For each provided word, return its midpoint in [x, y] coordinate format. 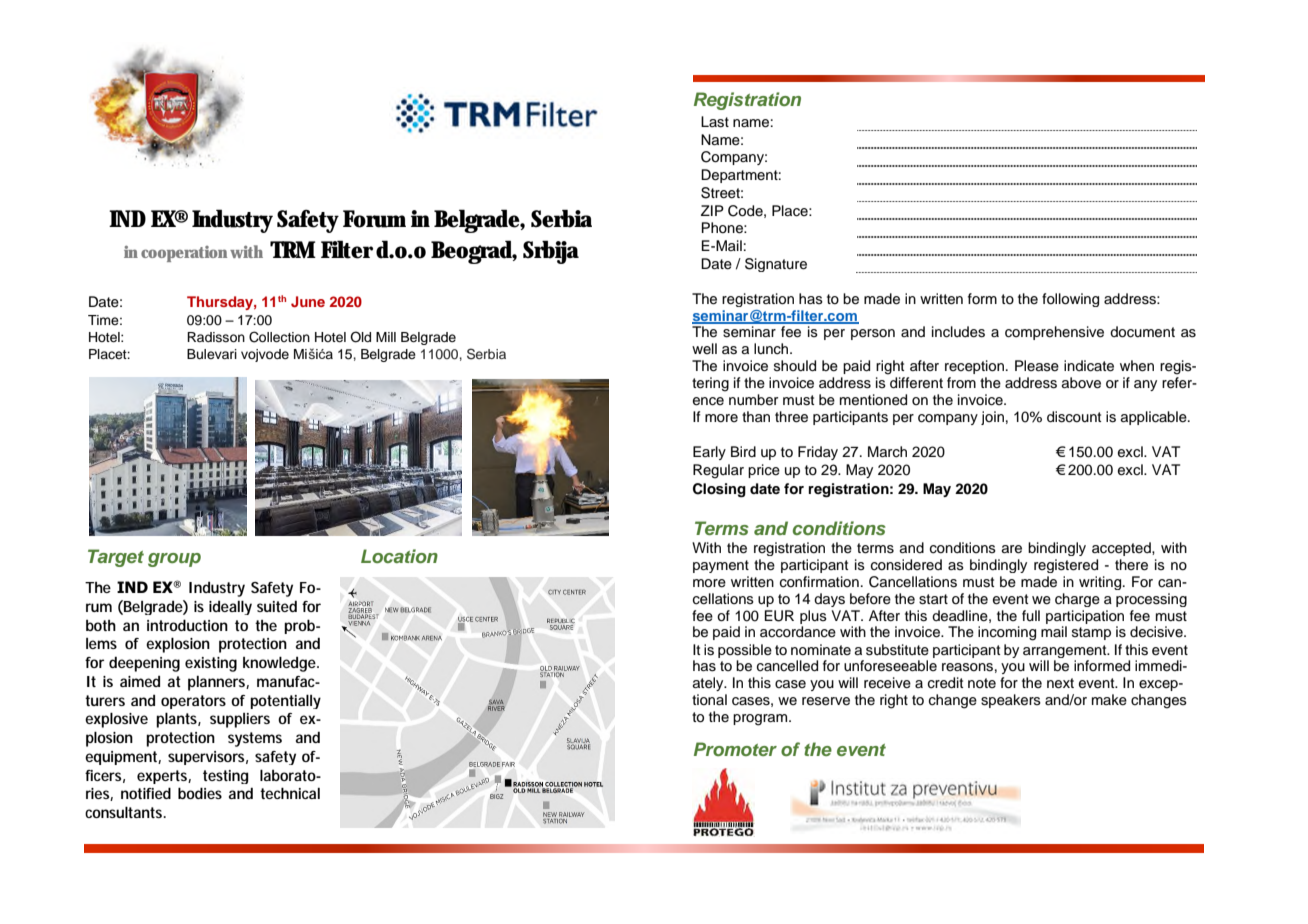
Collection [279, 337]
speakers [1011, 701]
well [704, 348]
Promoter [735, 749]
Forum [374, 219]
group [174, 560]
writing [1101, 583]
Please [1037, 366]
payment [721, 566]
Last [715, 122]
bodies [200, 793]
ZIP [712, 210]
